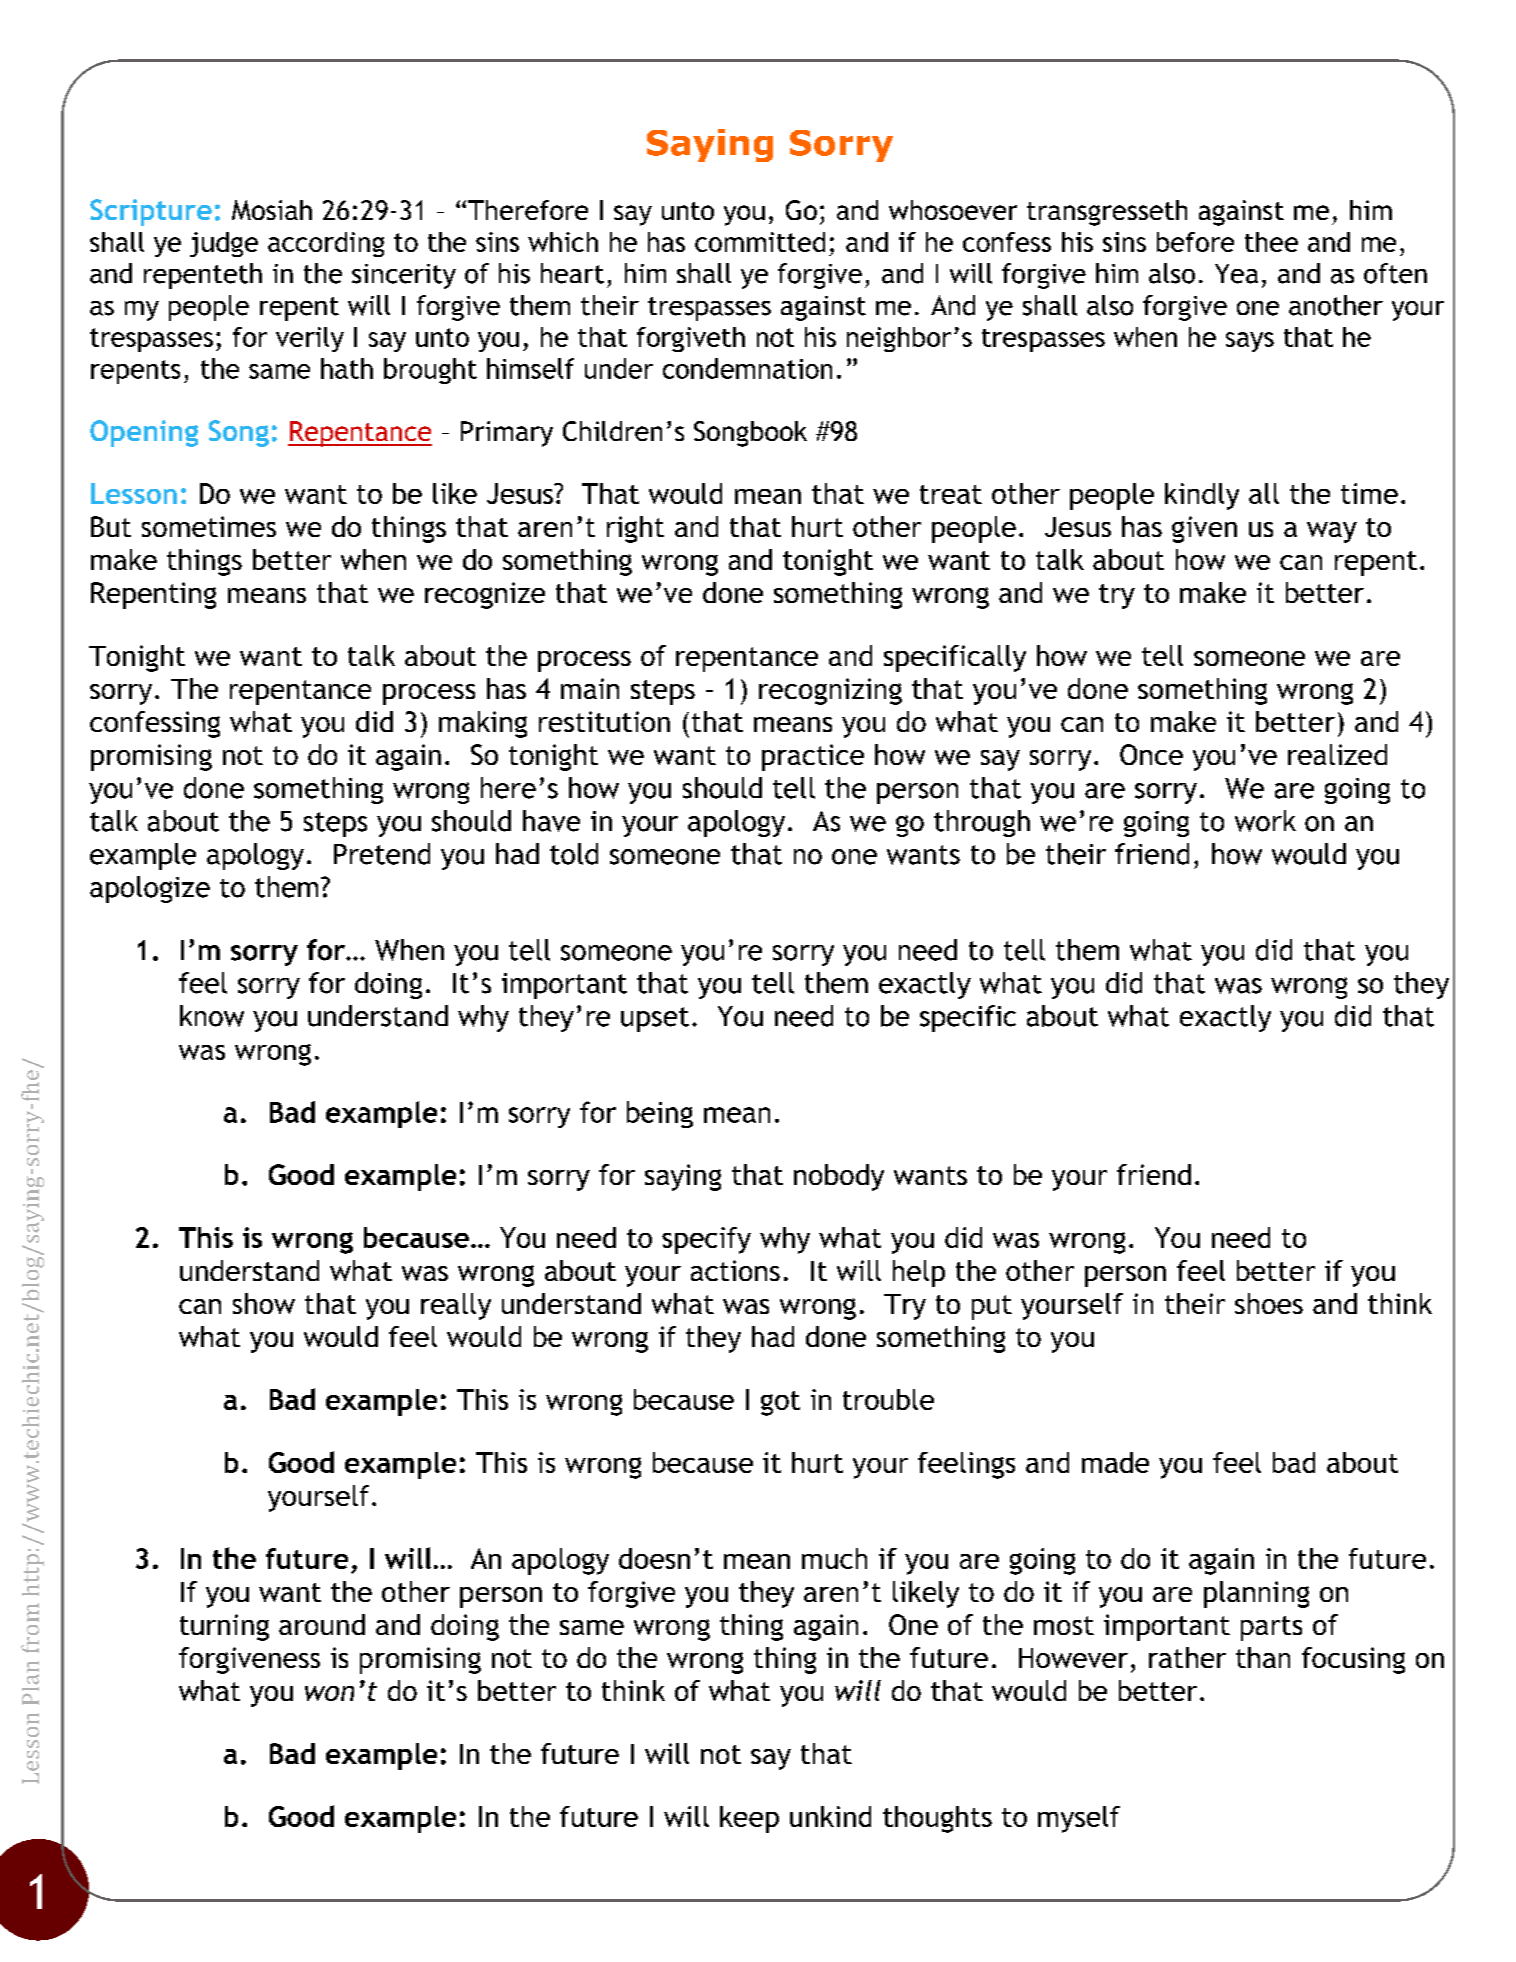 Image resolution: width=1516 pixels, height=1962 pixels. I want to click on recognize, so click(485, 595).
